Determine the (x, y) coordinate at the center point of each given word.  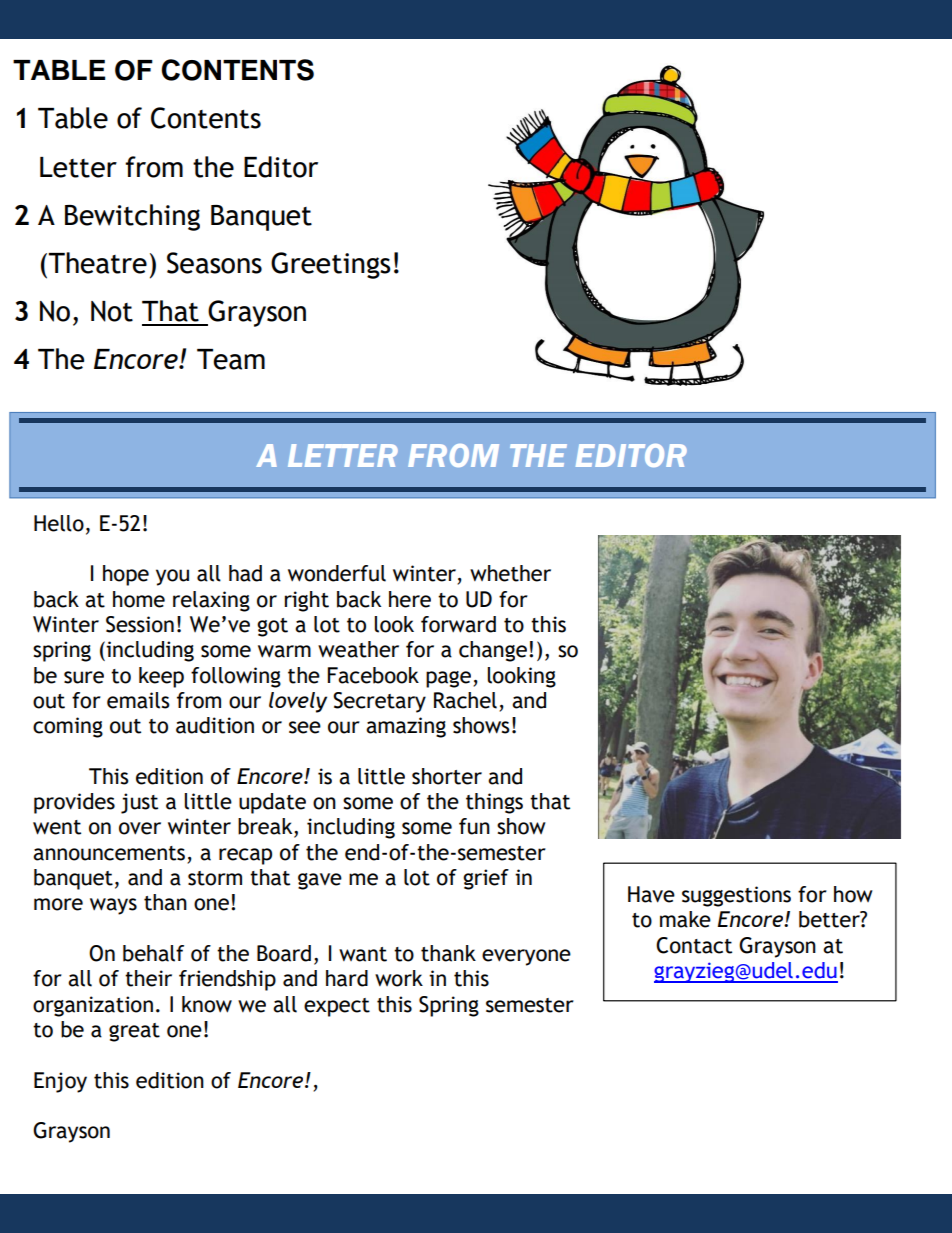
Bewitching (132, 217)
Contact (694, 945)
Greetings (331, 265)
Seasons (214, 263)
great (134, 1032)
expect (337, 1007)
